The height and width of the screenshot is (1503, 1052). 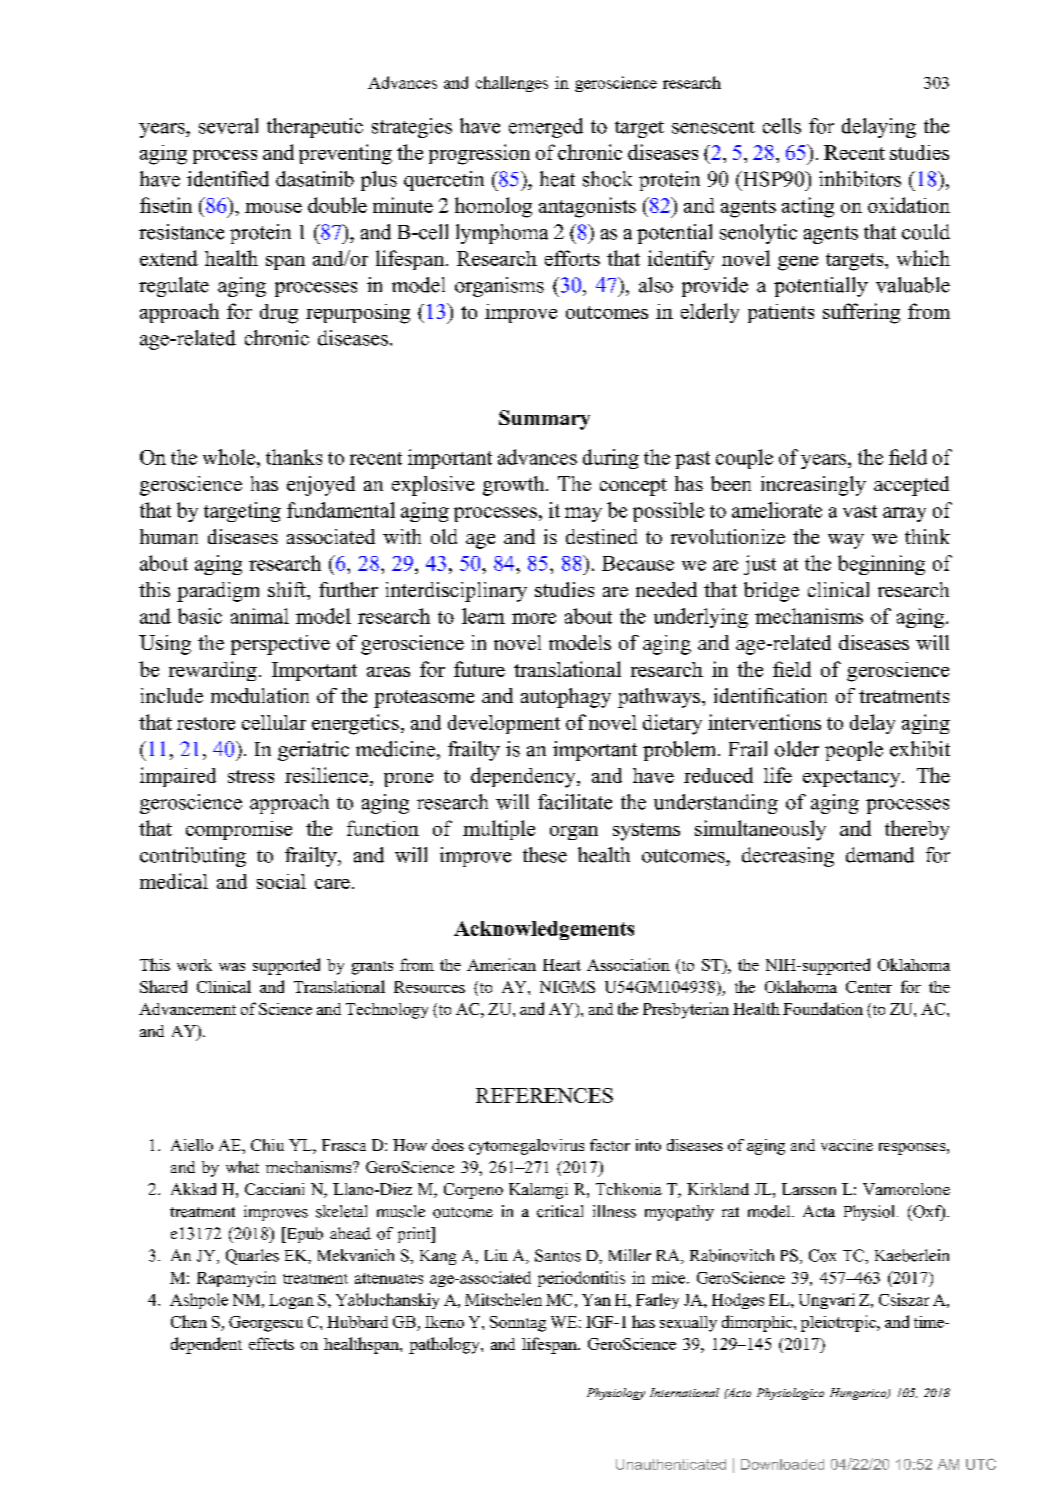 I want to click on expectancy, so click(x=853, y=779).
